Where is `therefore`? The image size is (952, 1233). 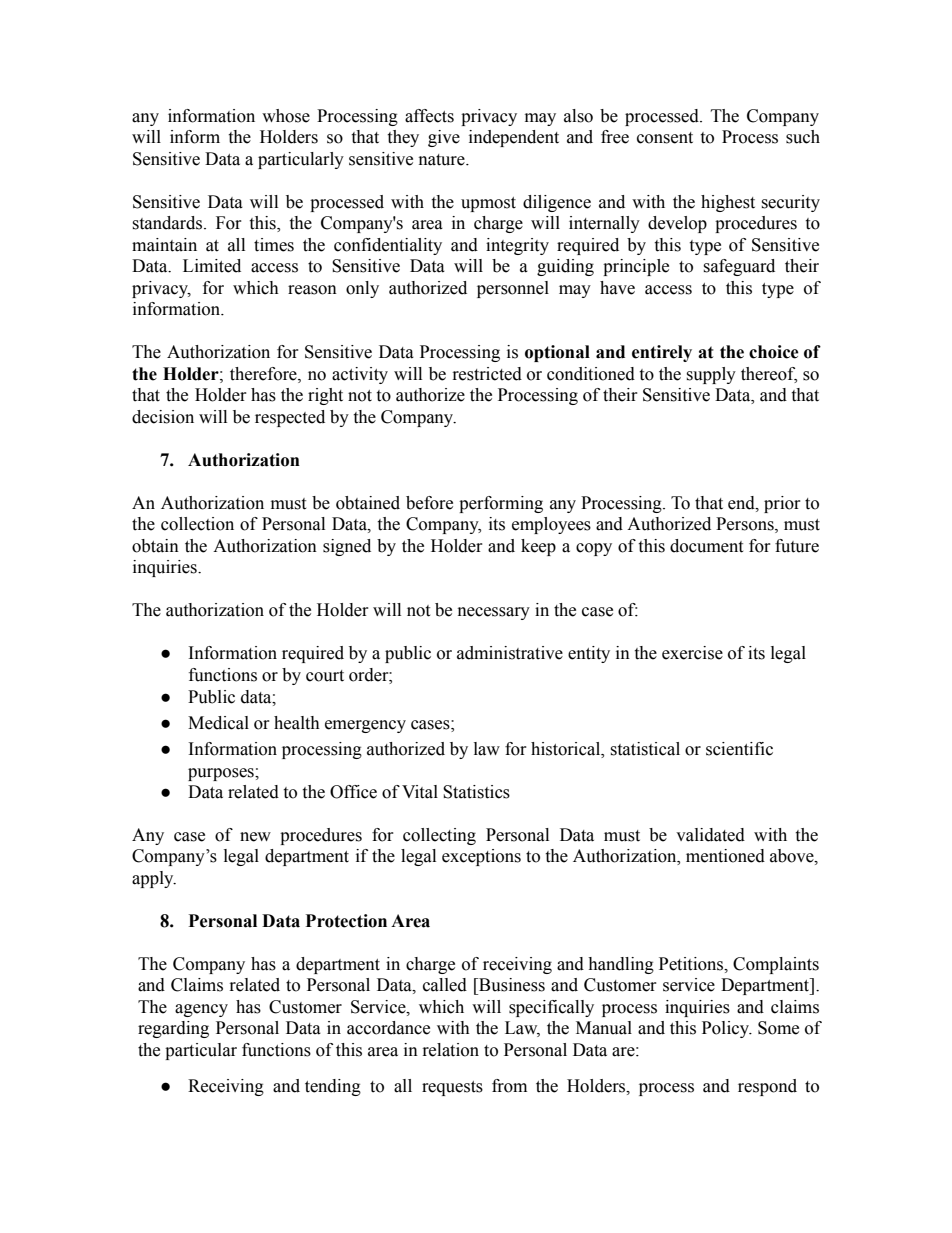
therefore is located at coordinates (264, 374).
